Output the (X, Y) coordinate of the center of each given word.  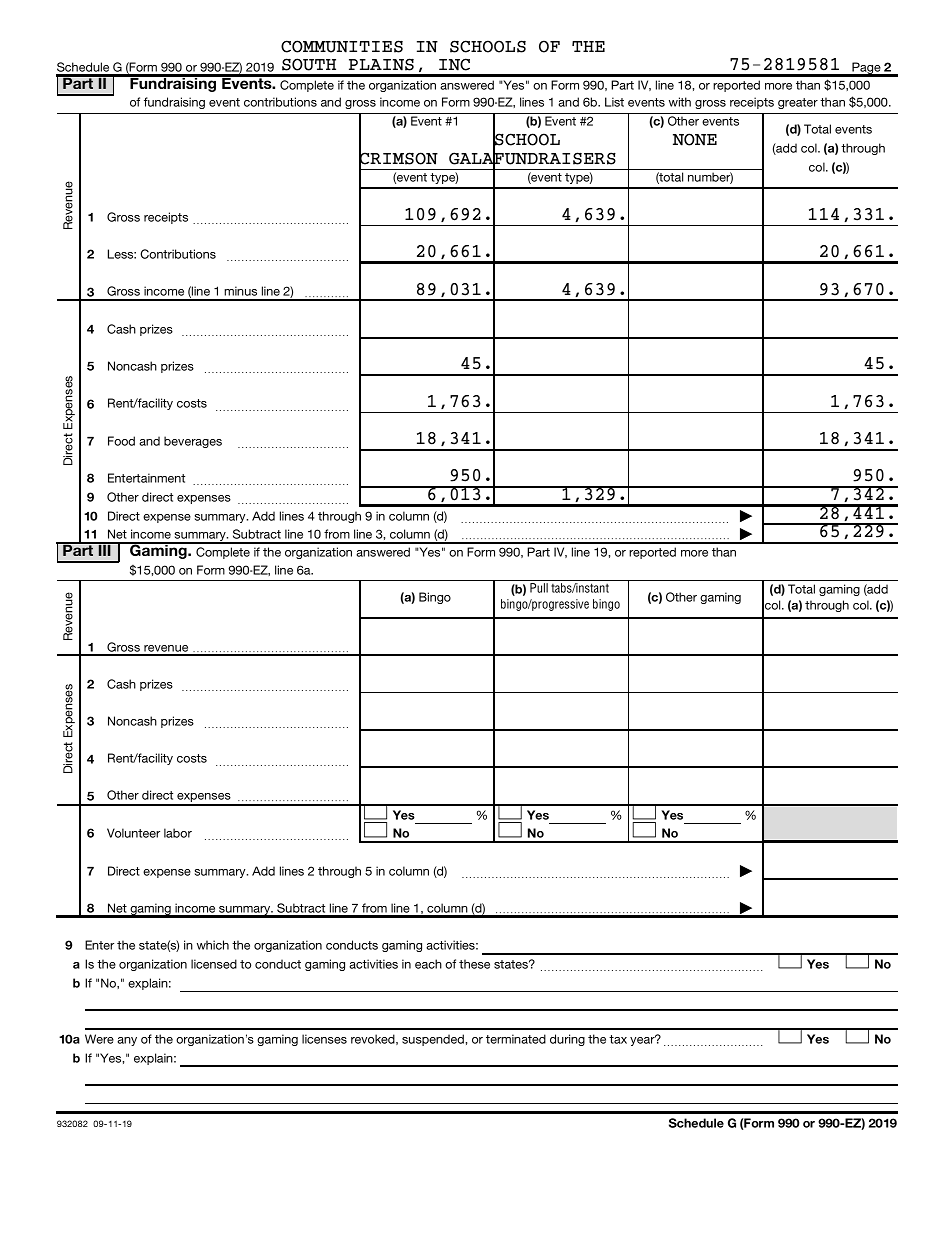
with (680, 102)
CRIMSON (398, 158)
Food (121, 441)
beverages (193, 442)
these (474, 964)
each (428, 964)
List (614, 102)
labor (178, 833)
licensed (214, 964)
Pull (539, 588)
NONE (695, 139)
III (104, 549)
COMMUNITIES (342, 46)
